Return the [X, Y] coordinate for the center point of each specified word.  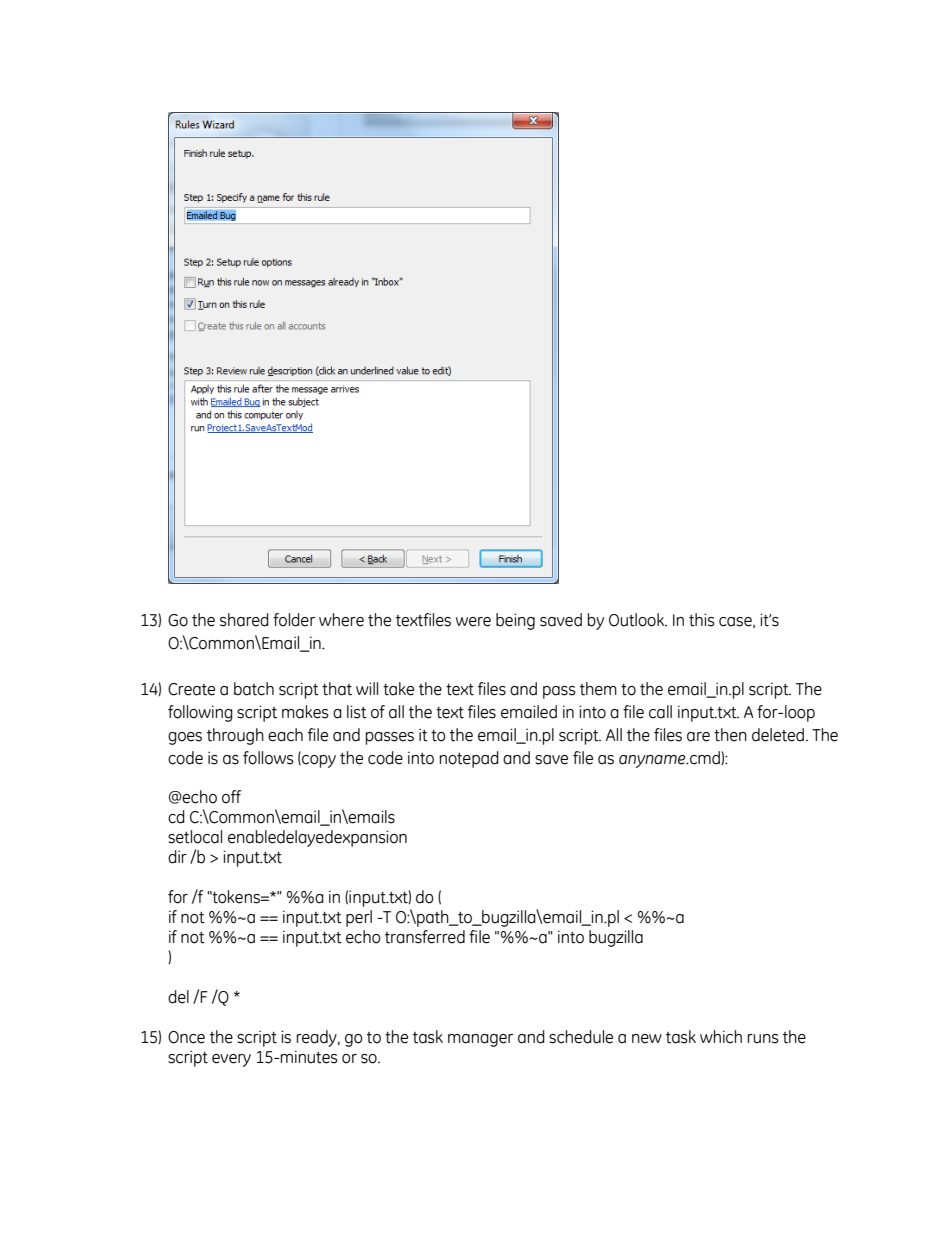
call [660, 712]
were [473, 622]
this [702, 620]
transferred [425, 937]
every [231, 1060]
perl [359, 918]
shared [244, 620]
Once [186, 1037]
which [721, 1037]
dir [177, 857]
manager [480, 1040]
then [730, 735]
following [200, 713]
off [231, 797]
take [398, 689]
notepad [469, 759]
